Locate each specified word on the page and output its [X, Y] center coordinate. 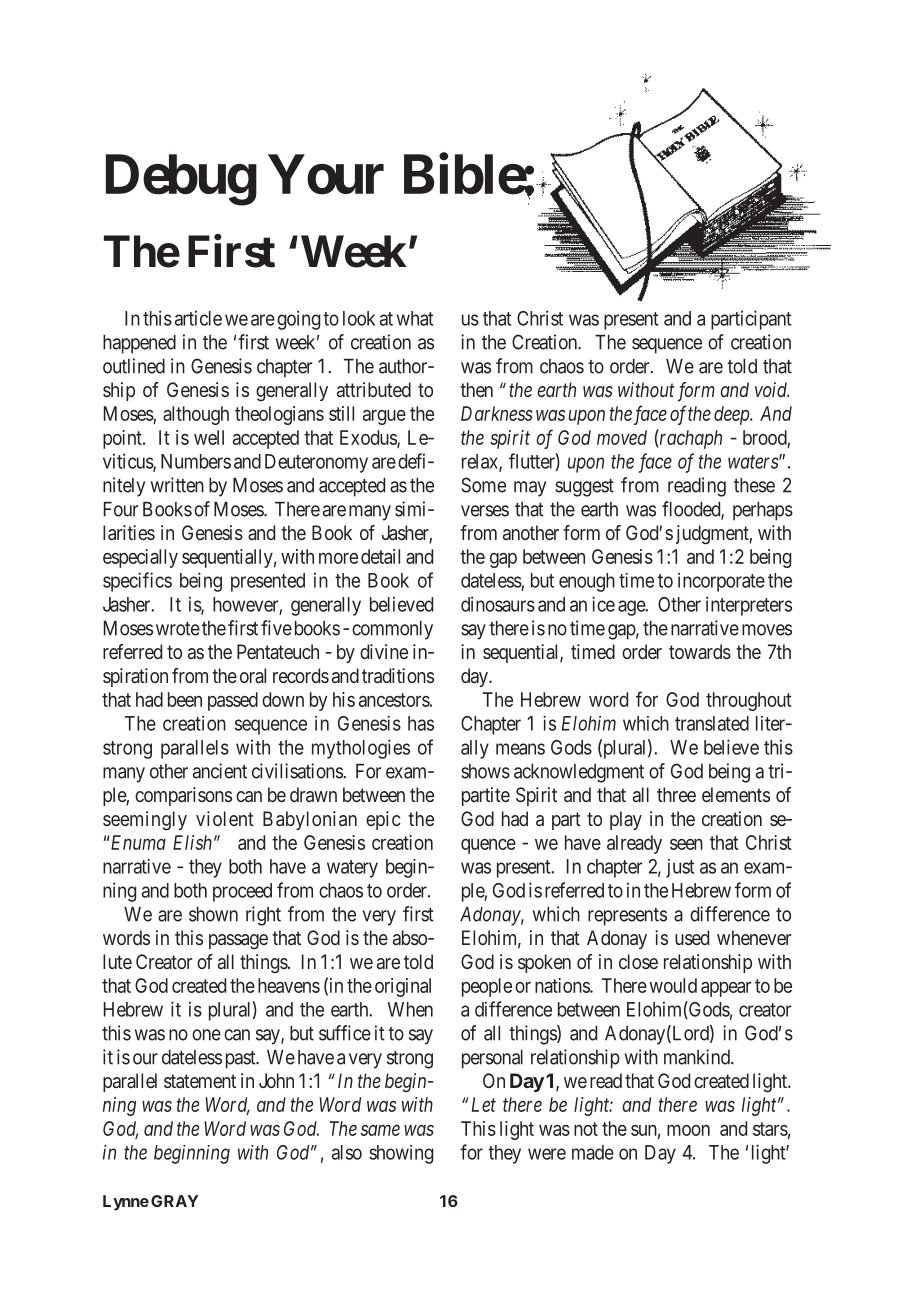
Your [326, 175]
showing [401, 1154]
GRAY [174, 1201]
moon [688, 1130]
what [415, 318]
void [772, 389]
